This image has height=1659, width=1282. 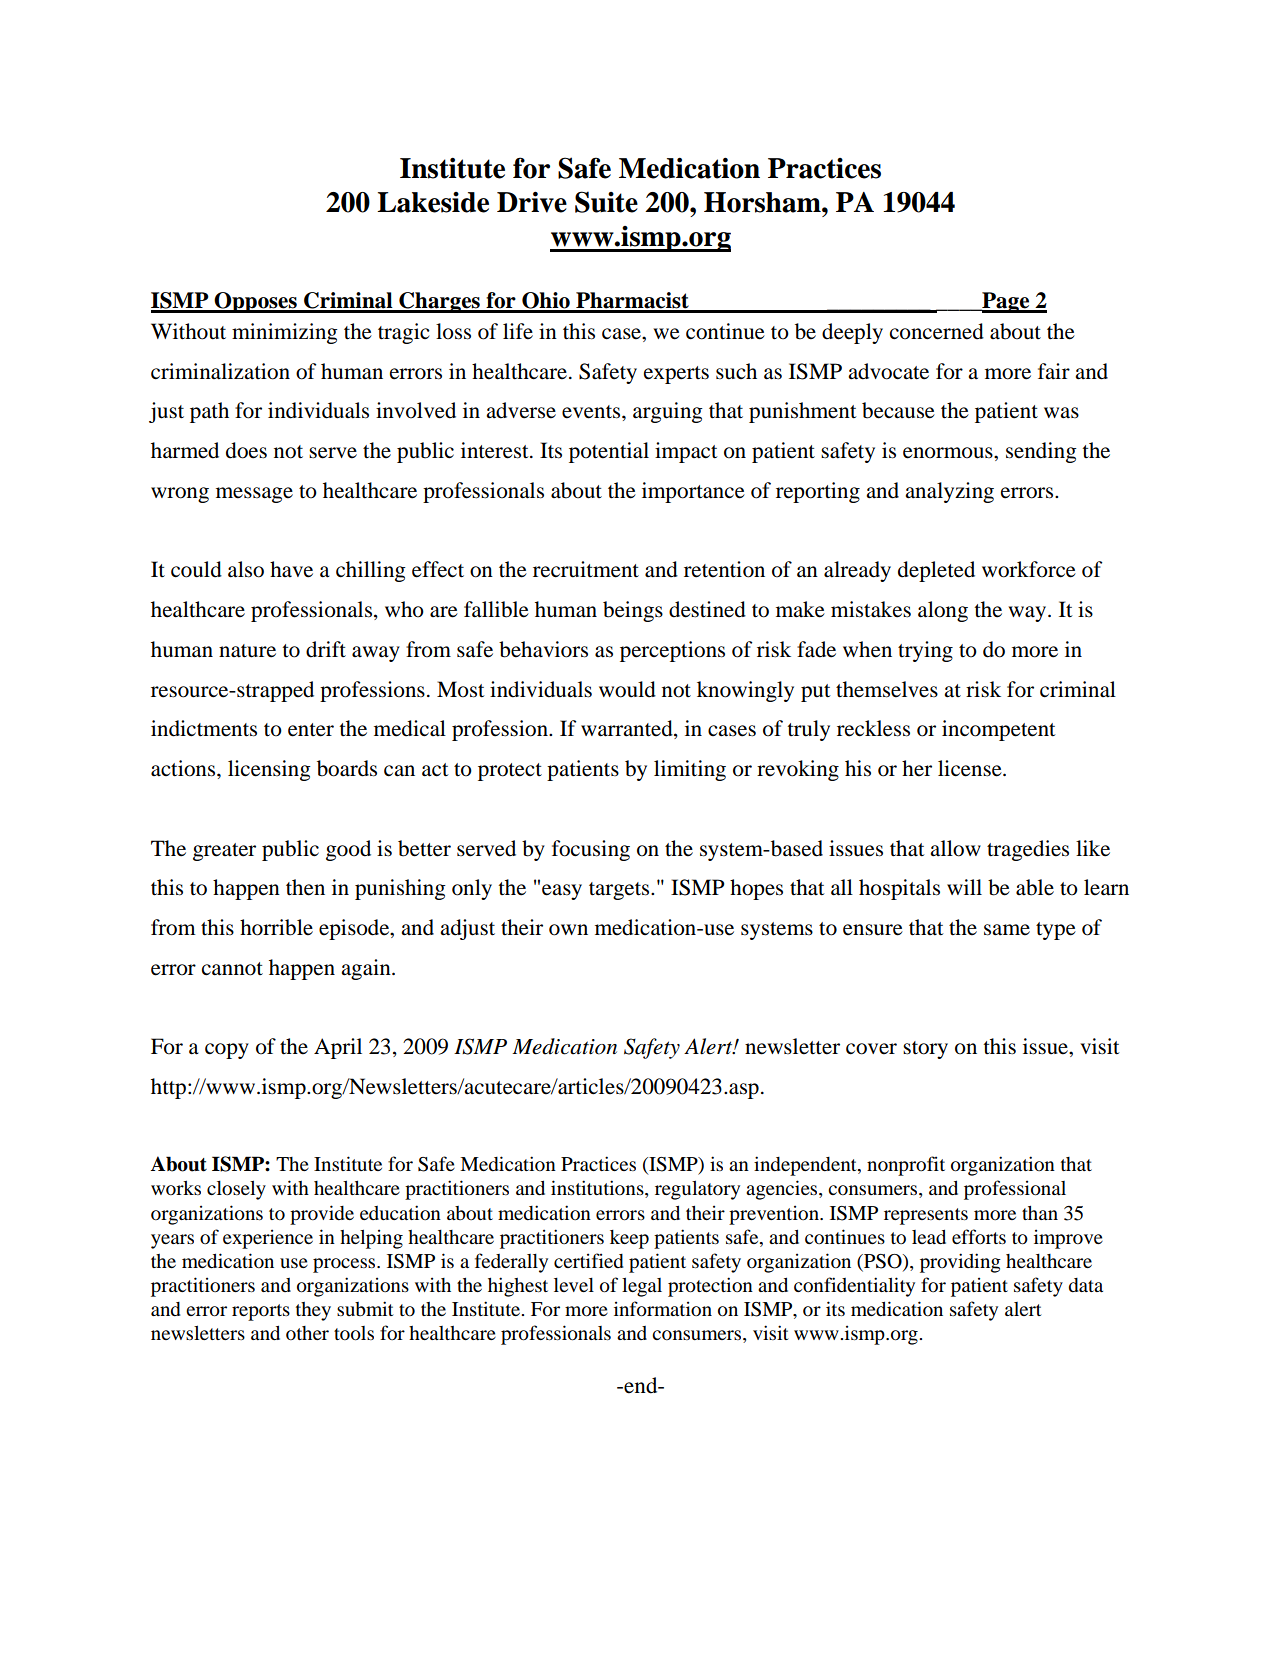 I want to click on Opposes, so click(x=256, y=302).
